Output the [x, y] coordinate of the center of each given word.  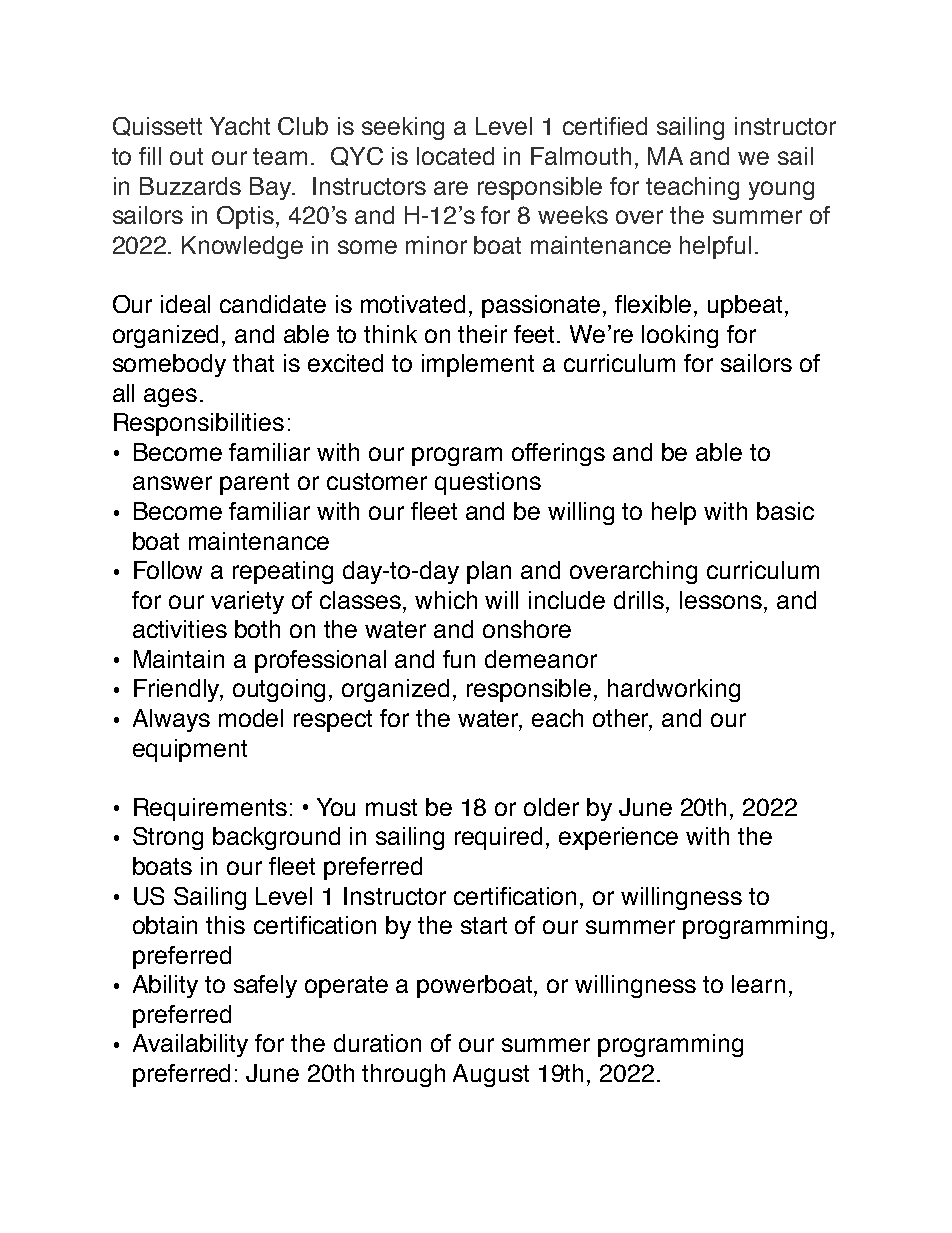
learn [758, 984]
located [455, 156]
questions [488, 483]
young [781, 190]
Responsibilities [199, 424]
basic [785, 511]
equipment [190, 750]
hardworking [674, 690]
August [491, 1075]
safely [265, 986]
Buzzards [190, 186]
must [391, 807]
